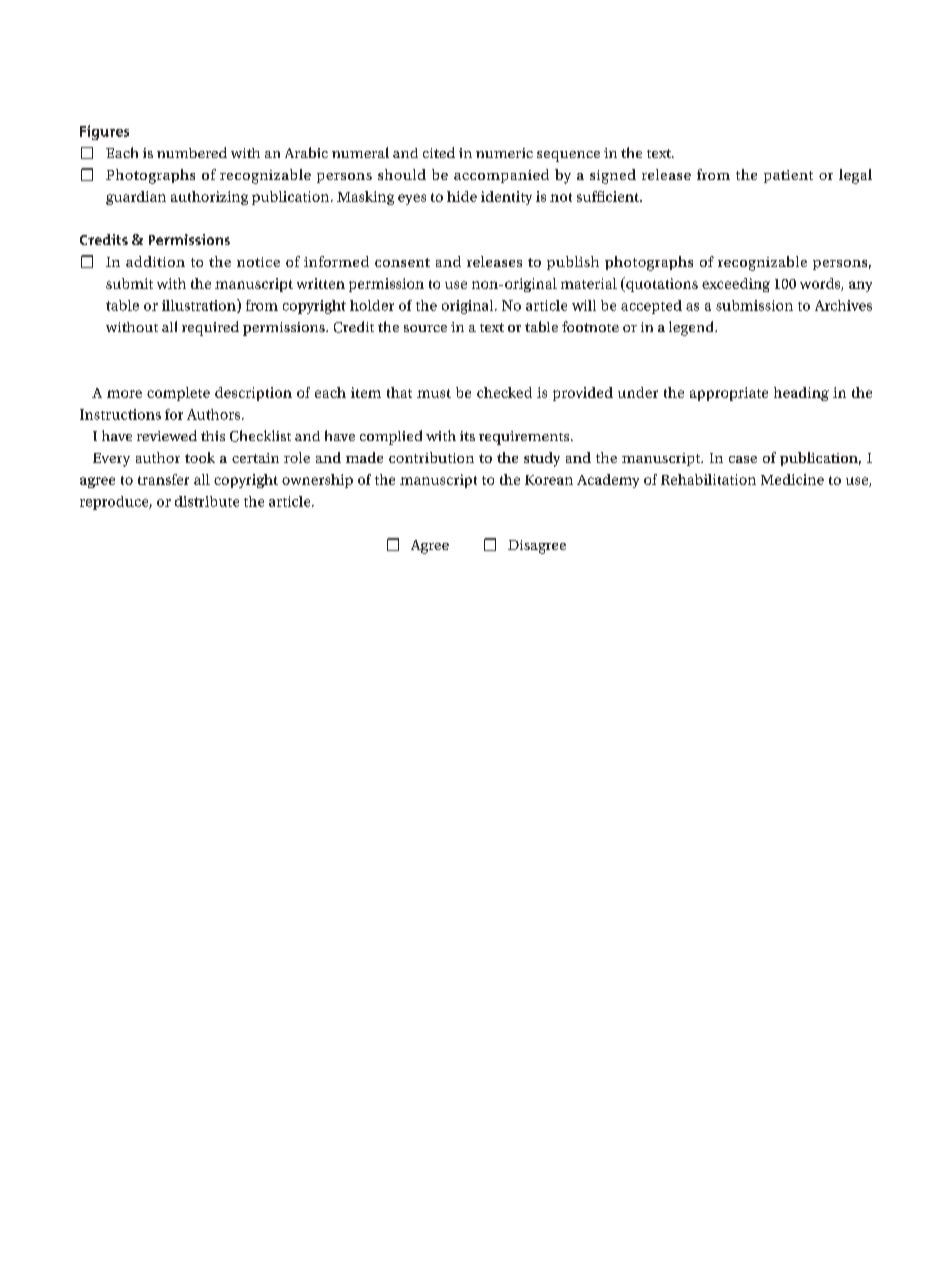  What do you see at coordinates (504, 153) in the document?
I see `numeric` at bounding box center [504, 153].
